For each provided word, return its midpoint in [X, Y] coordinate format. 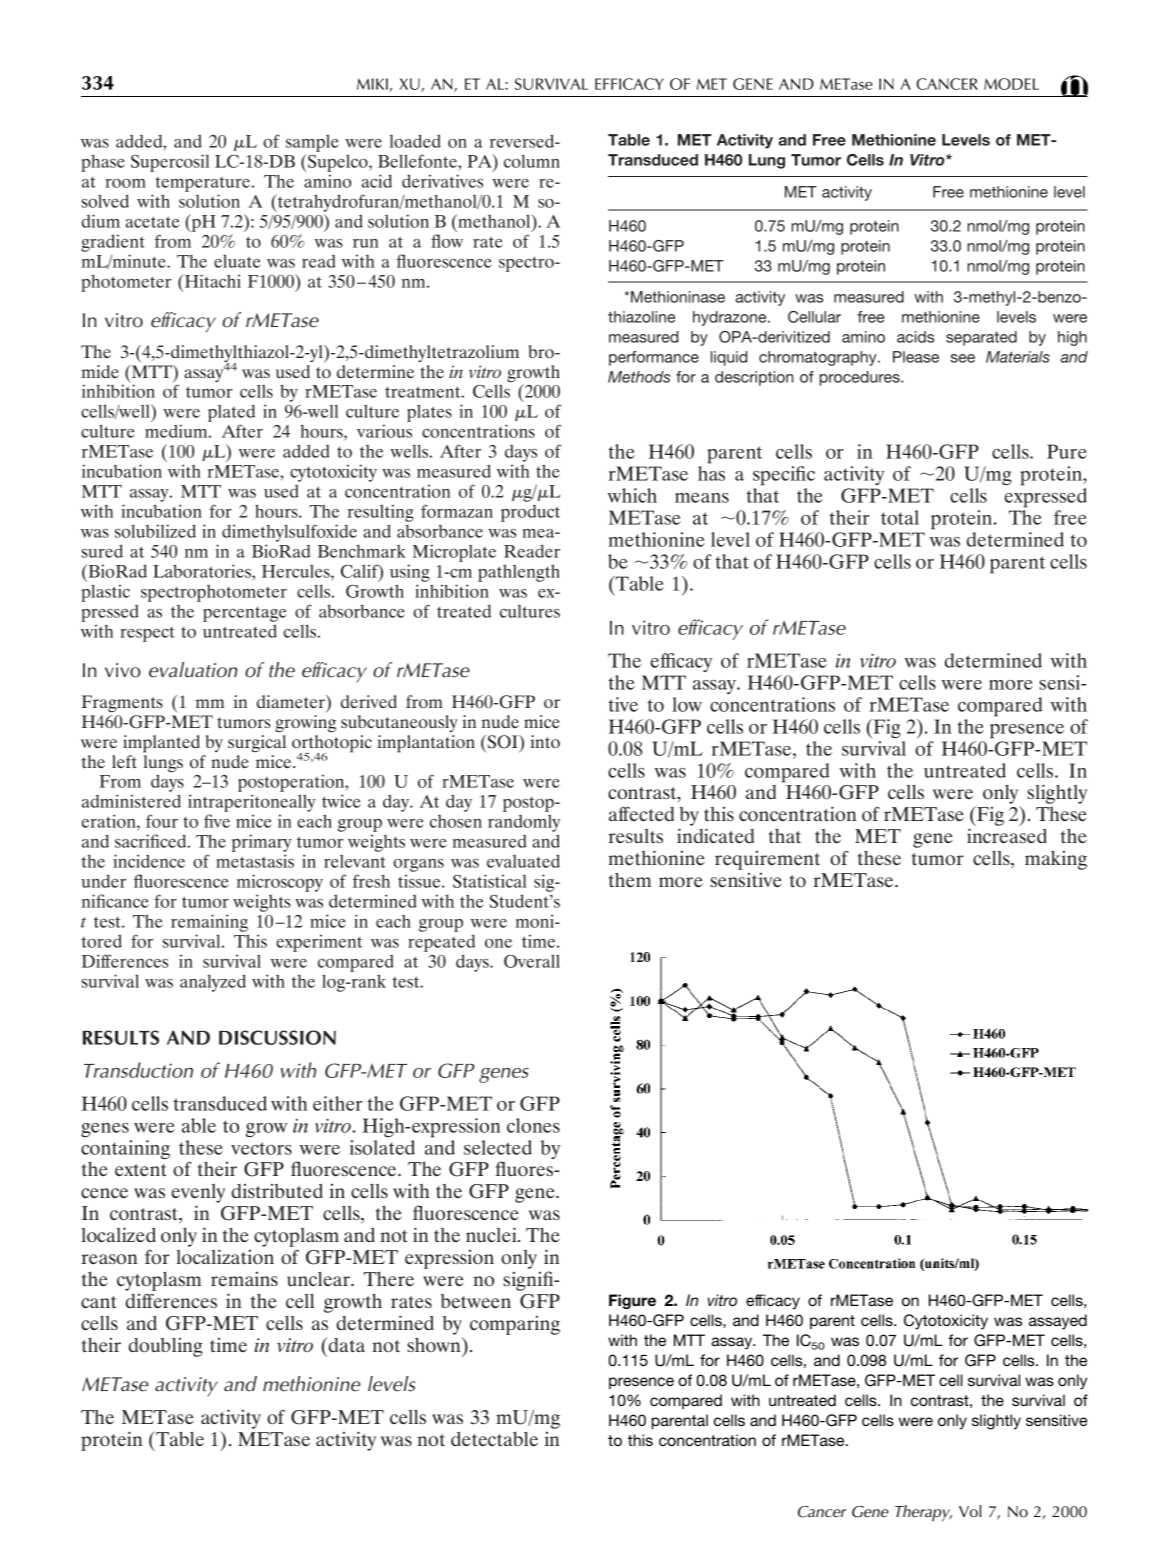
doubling [166, 1347]
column [532, 161]
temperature [204, 184]
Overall [532, 961]
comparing [515, 1325]
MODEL [1011, 84]
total [900, 517]
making [1056, 860]
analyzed [213, 983]
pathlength [519, 573]
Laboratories [203, 571]
